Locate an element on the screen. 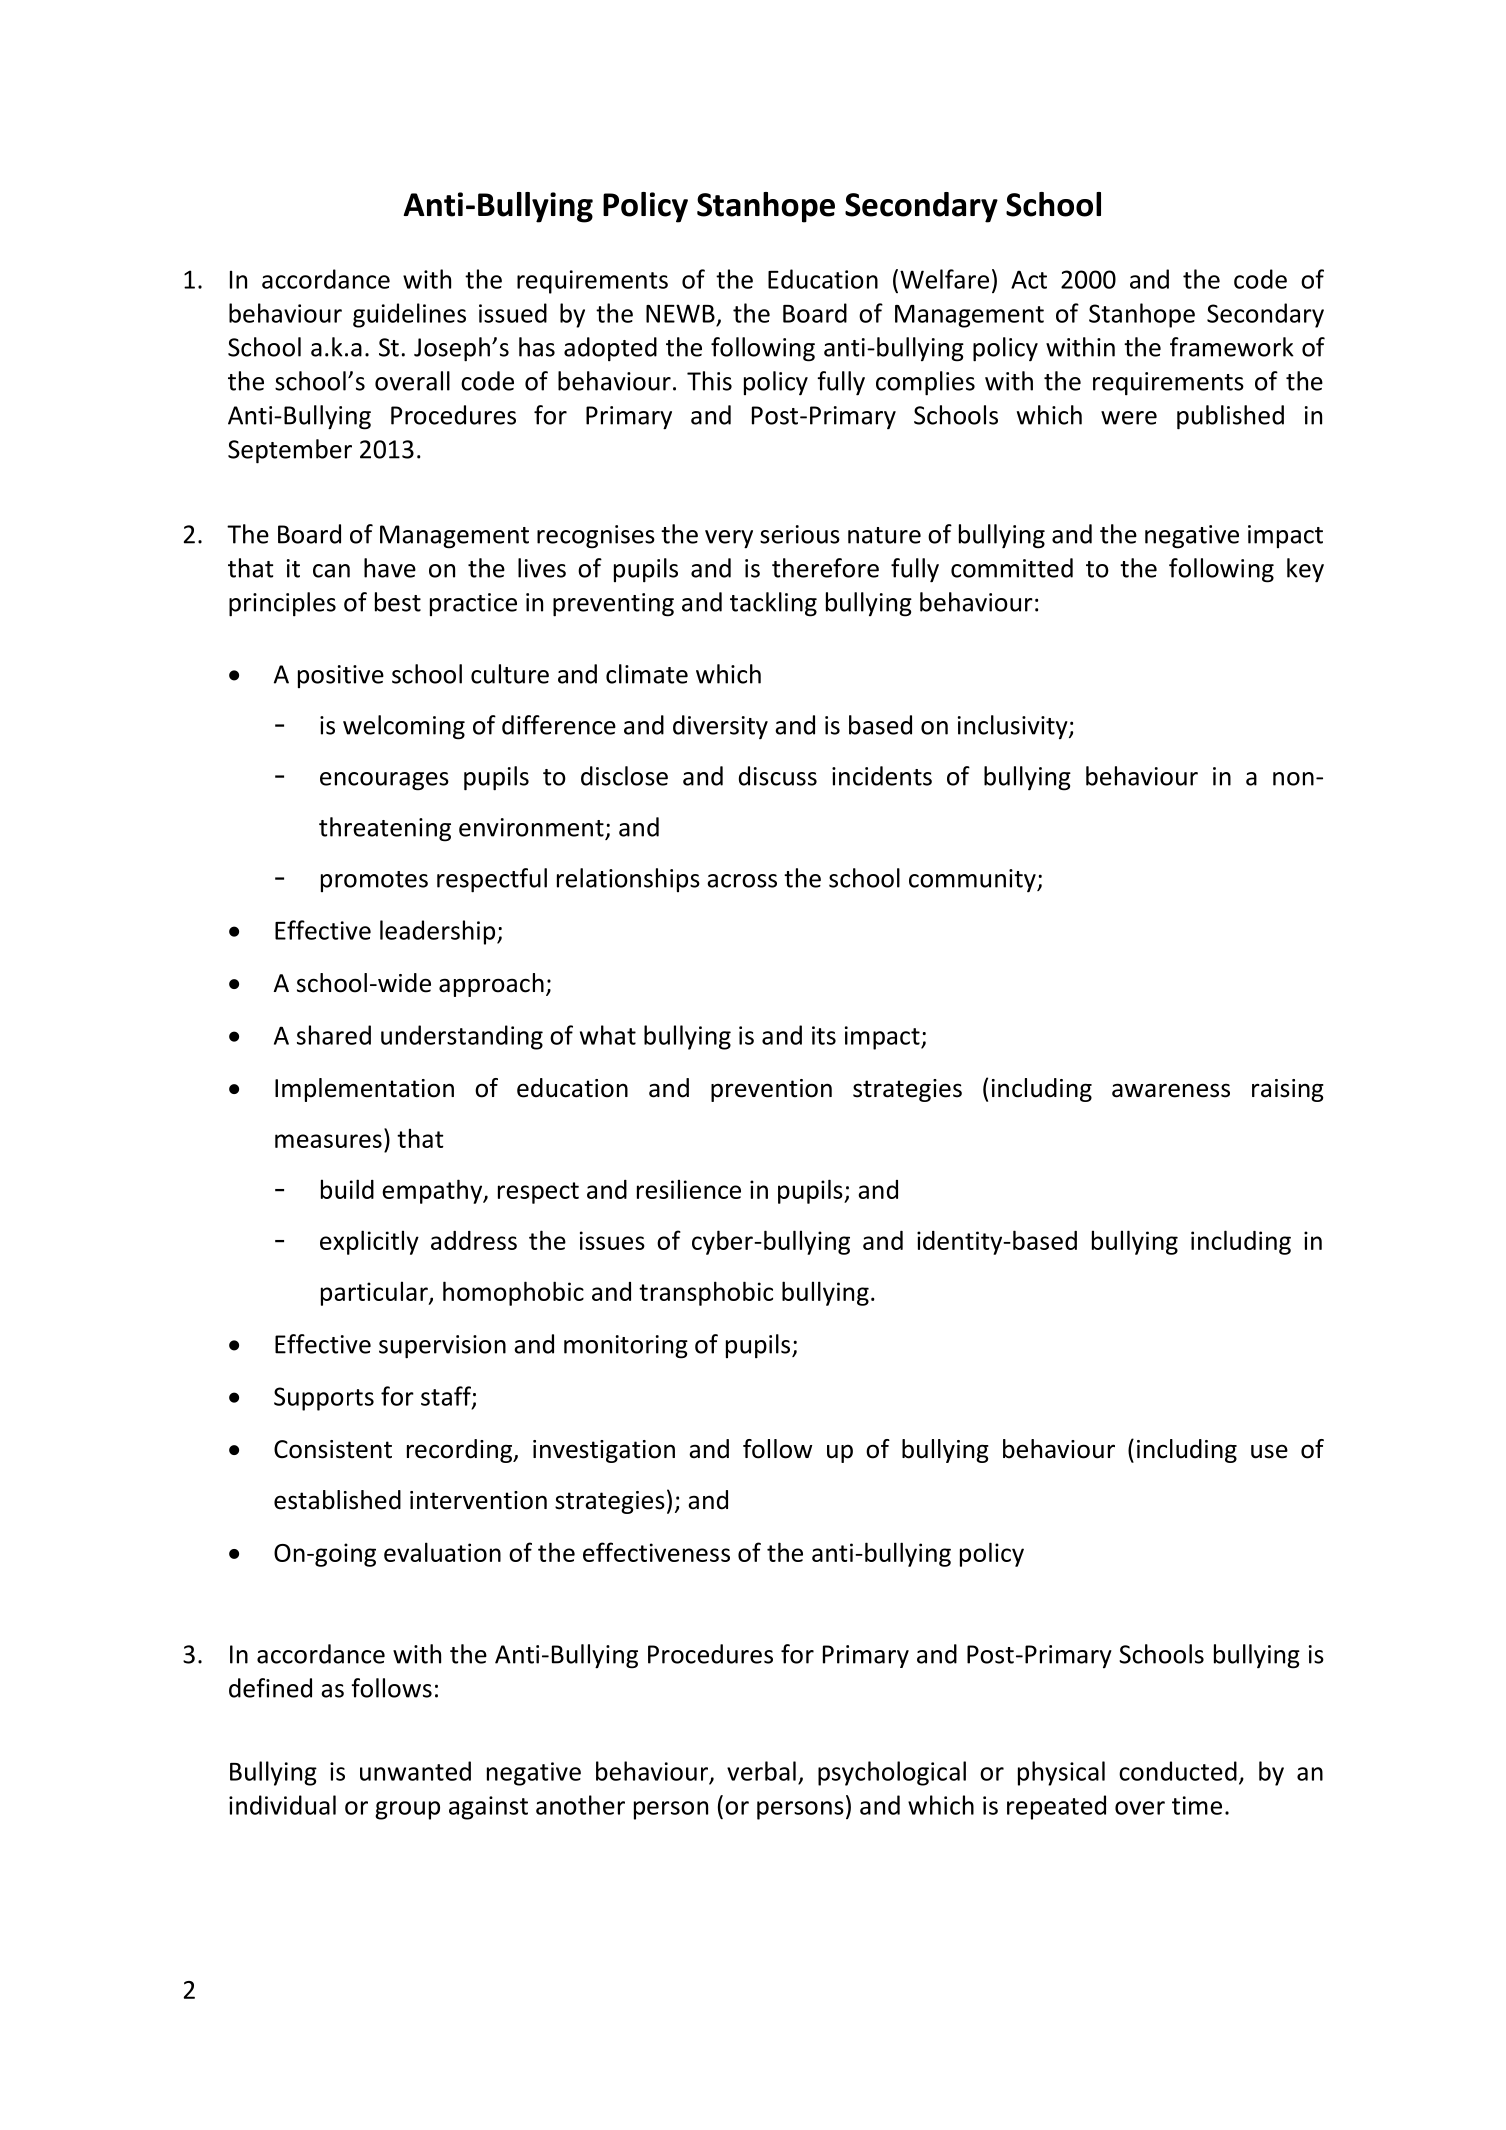  use is located at coordinates (1269, 1451).
